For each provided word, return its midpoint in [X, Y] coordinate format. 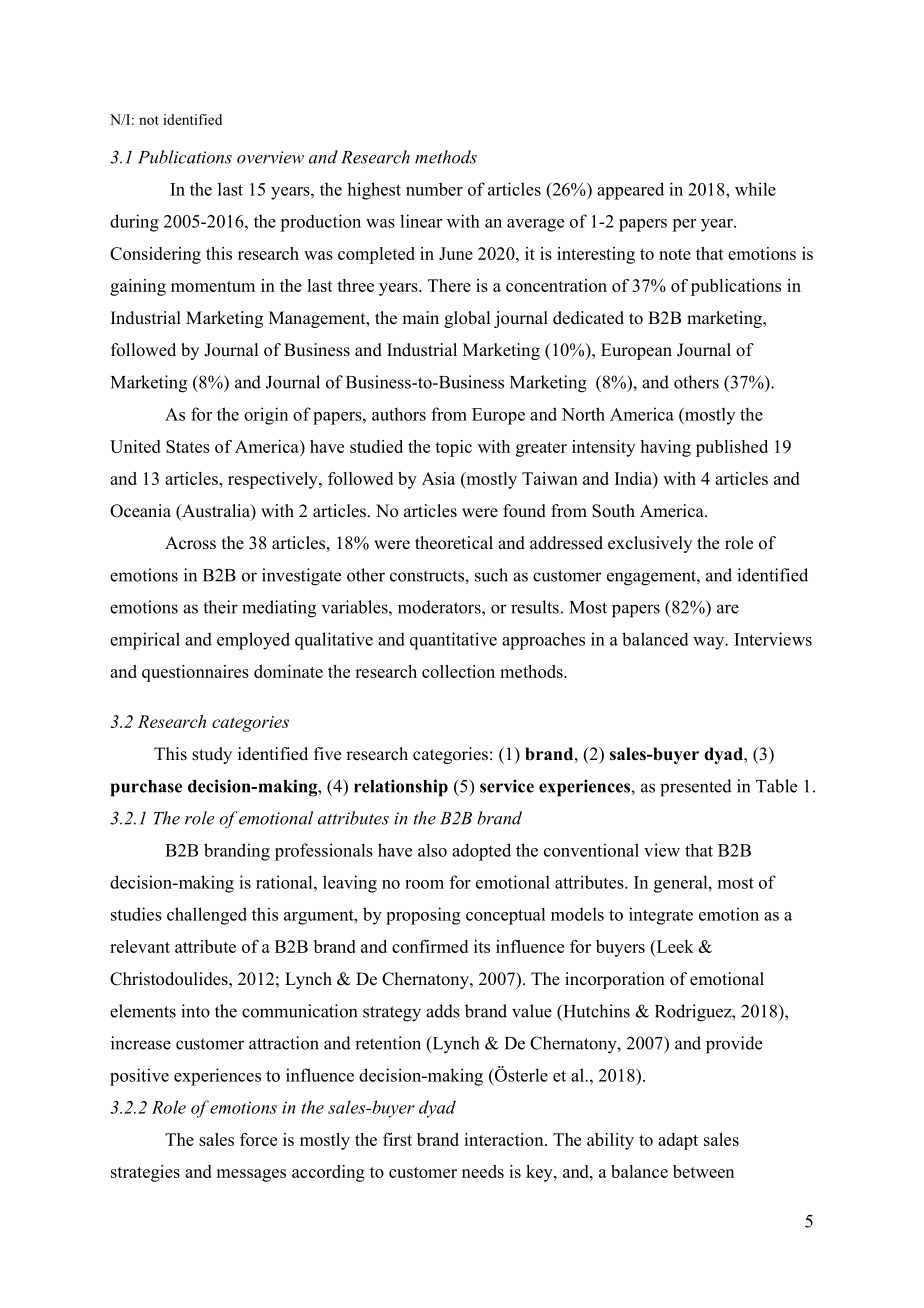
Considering [155, 255]
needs [483, 1171]
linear [421, 221]
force [258, 1139]
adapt [678, 1141]
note [675, 254]
